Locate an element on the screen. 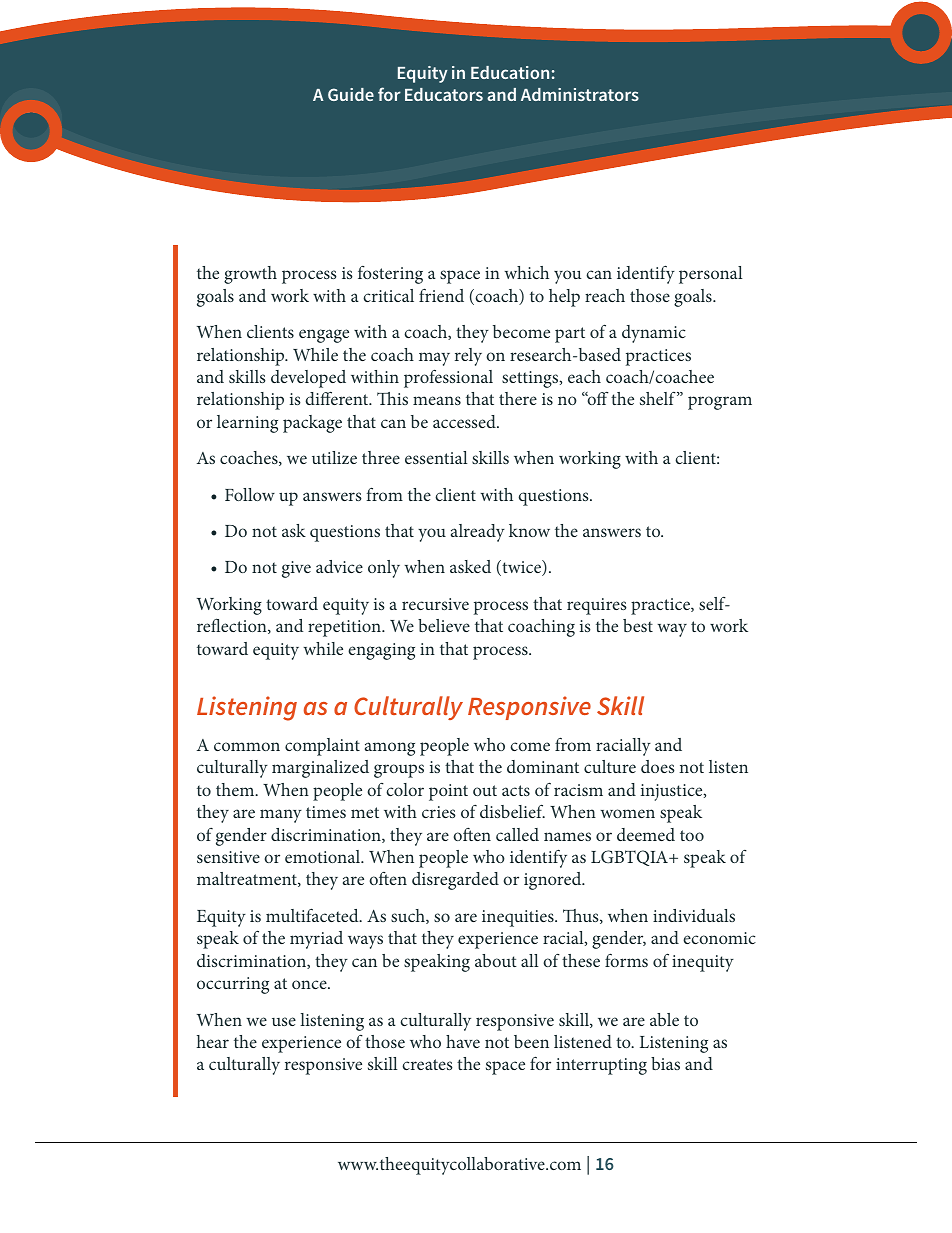  Administrators is located at coordinates (580, 94).
